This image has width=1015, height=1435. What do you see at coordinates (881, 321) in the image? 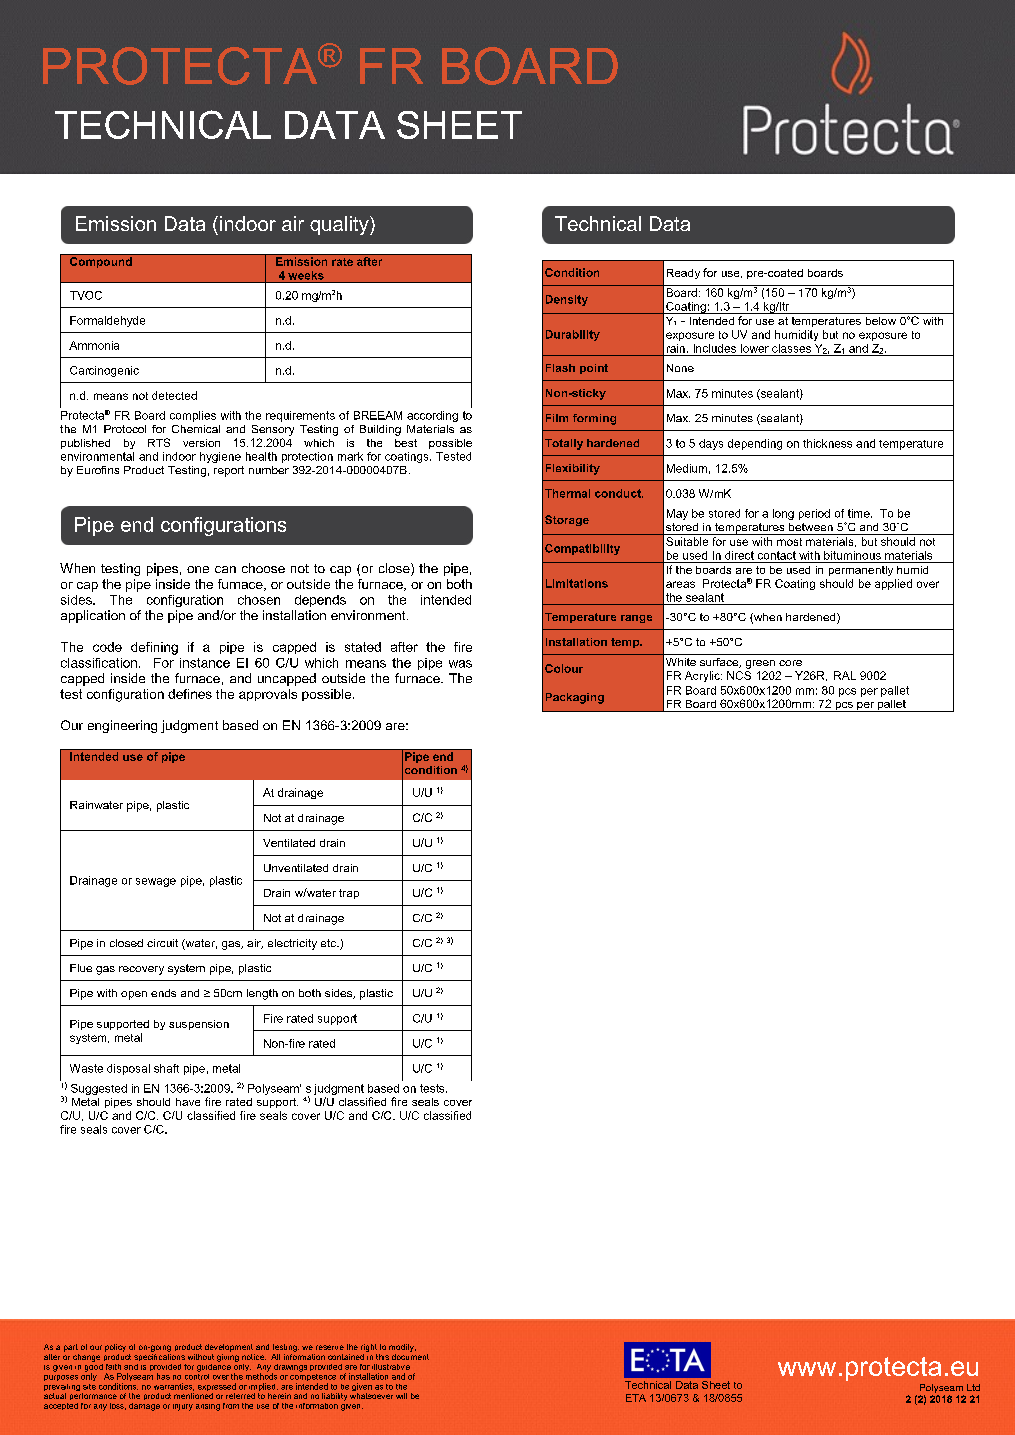
I see `below` at bounding box center [881, 321].
